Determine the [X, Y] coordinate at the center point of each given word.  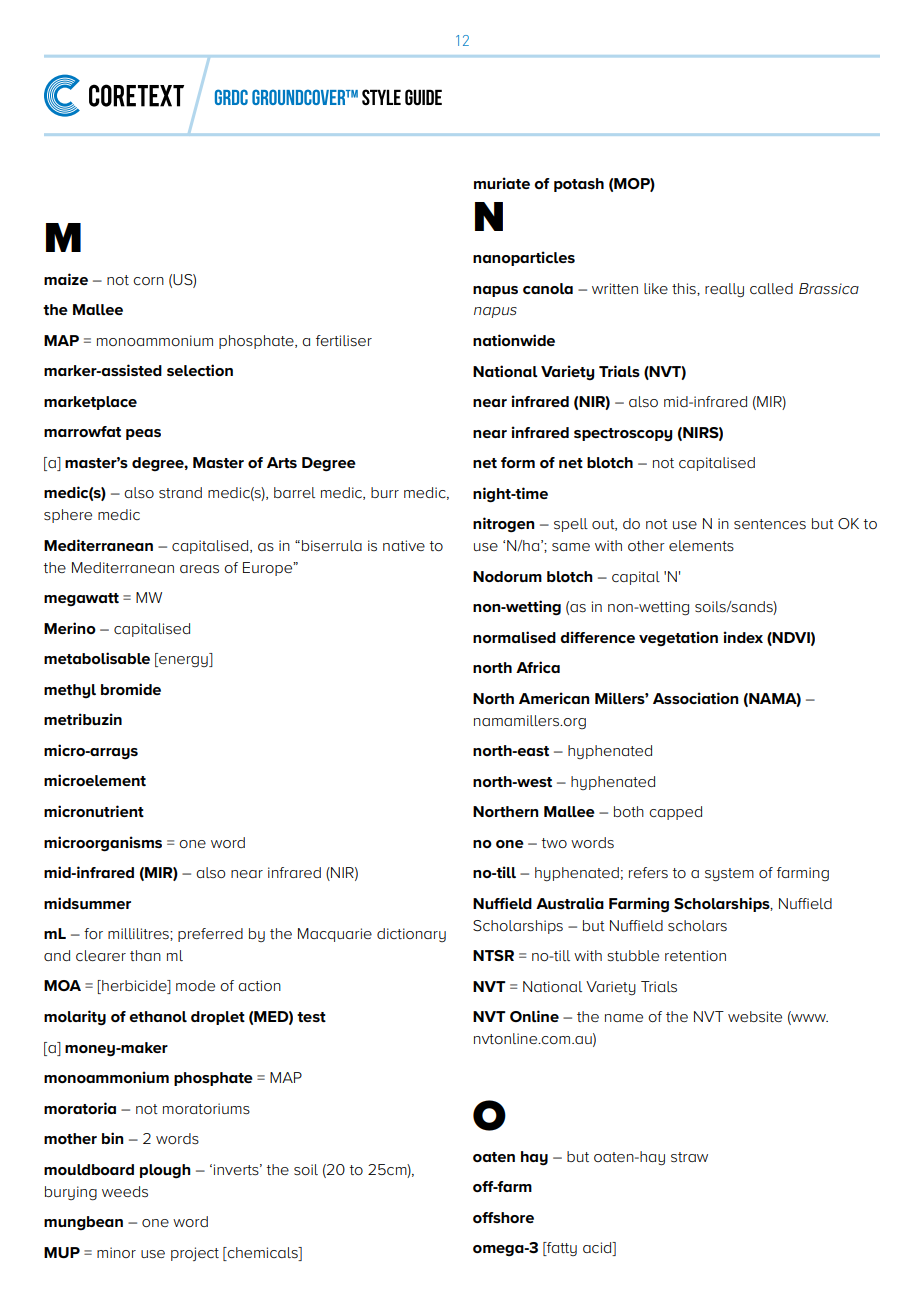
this [685, 289]
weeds [125, 1191]
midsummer [87, 903]
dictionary [411, 935]
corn [148, 281]
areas [199, 569]
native [404, 545]
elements [701, 545]
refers [648, 872]
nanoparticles [524, 258]
